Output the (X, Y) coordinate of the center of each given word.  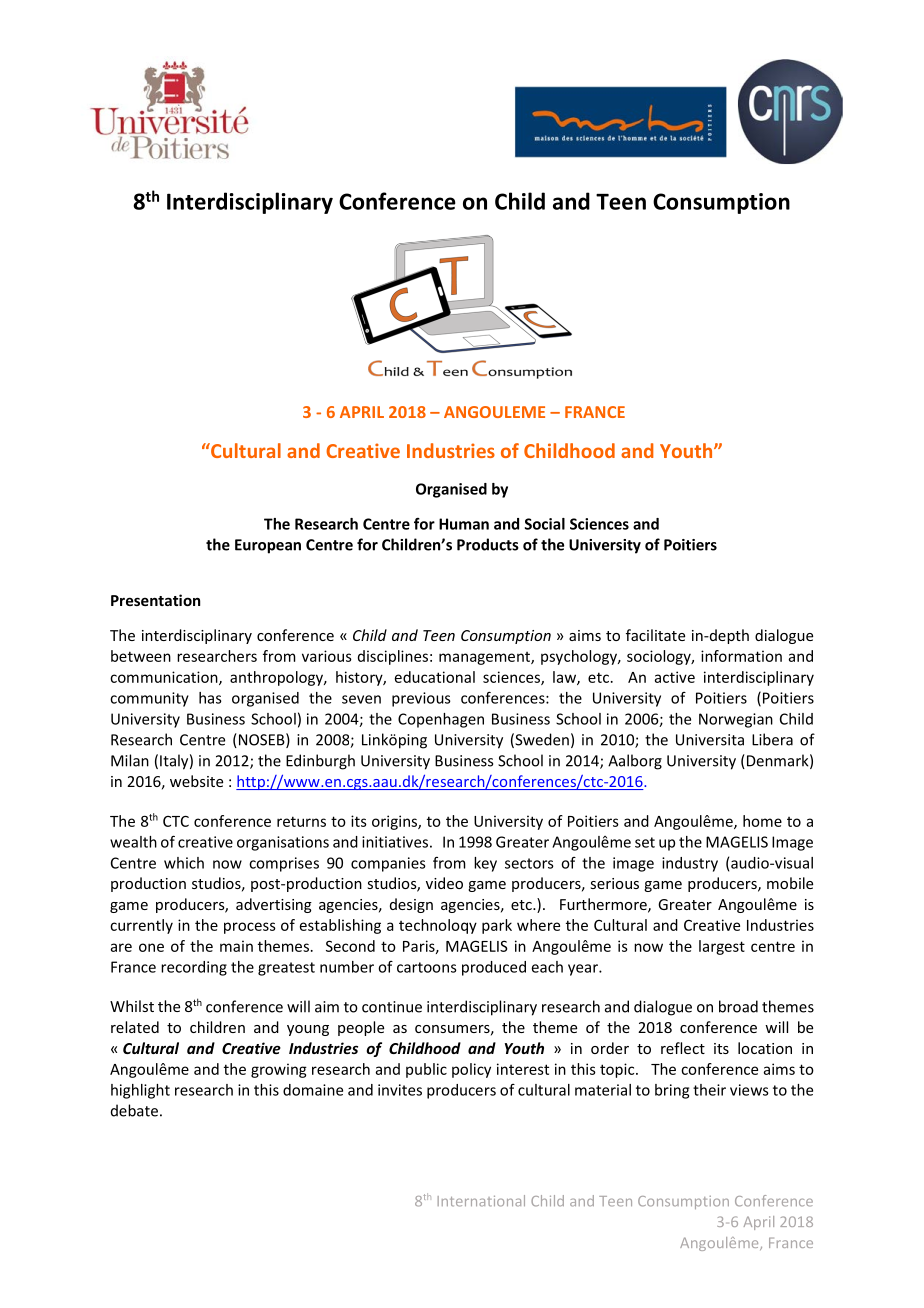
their (709, 1090)
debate (134, 1110)
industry (690, 864)
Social (545, 524)
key (485, 864)
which (184, 863)
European (268, 546)
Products (488, 544)
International (481, 1201)
